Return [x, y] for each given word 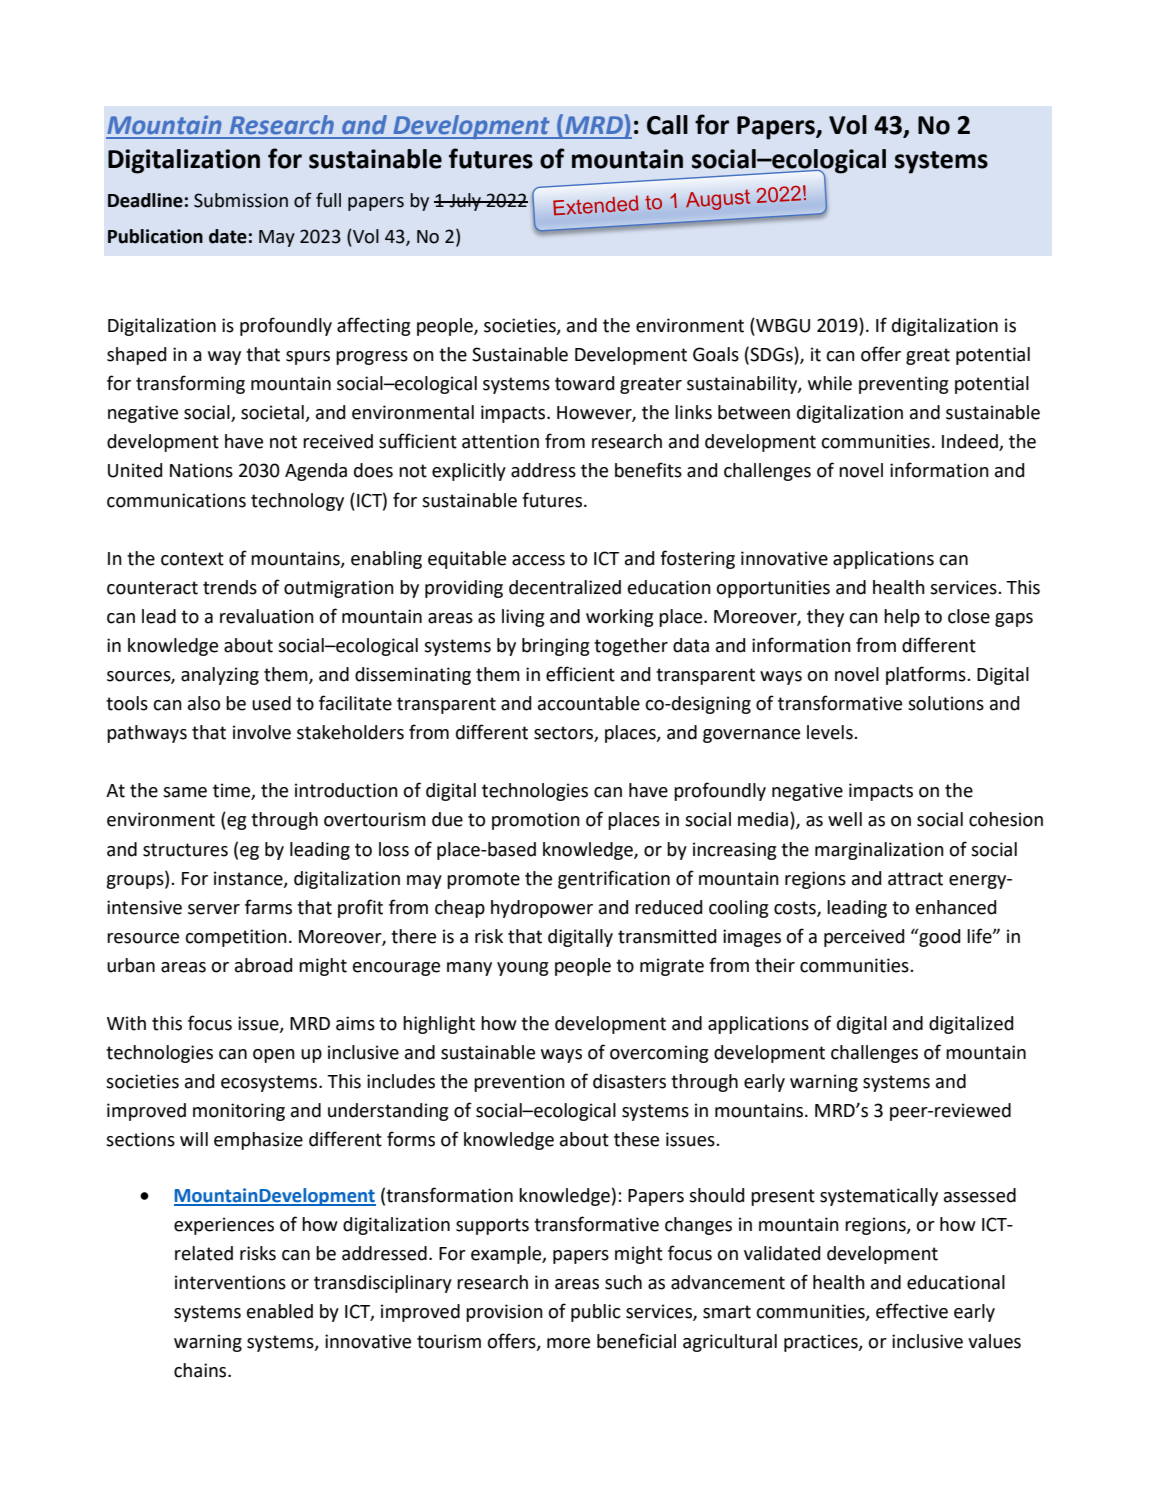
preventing [903, 385]
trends [230, 587]
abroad [263, 965]
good [938, 937]
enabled [280, 1311]
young [522, 969]
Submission [241, 200]
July [465, 202]
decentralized [565, 587]
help [902, 618]
